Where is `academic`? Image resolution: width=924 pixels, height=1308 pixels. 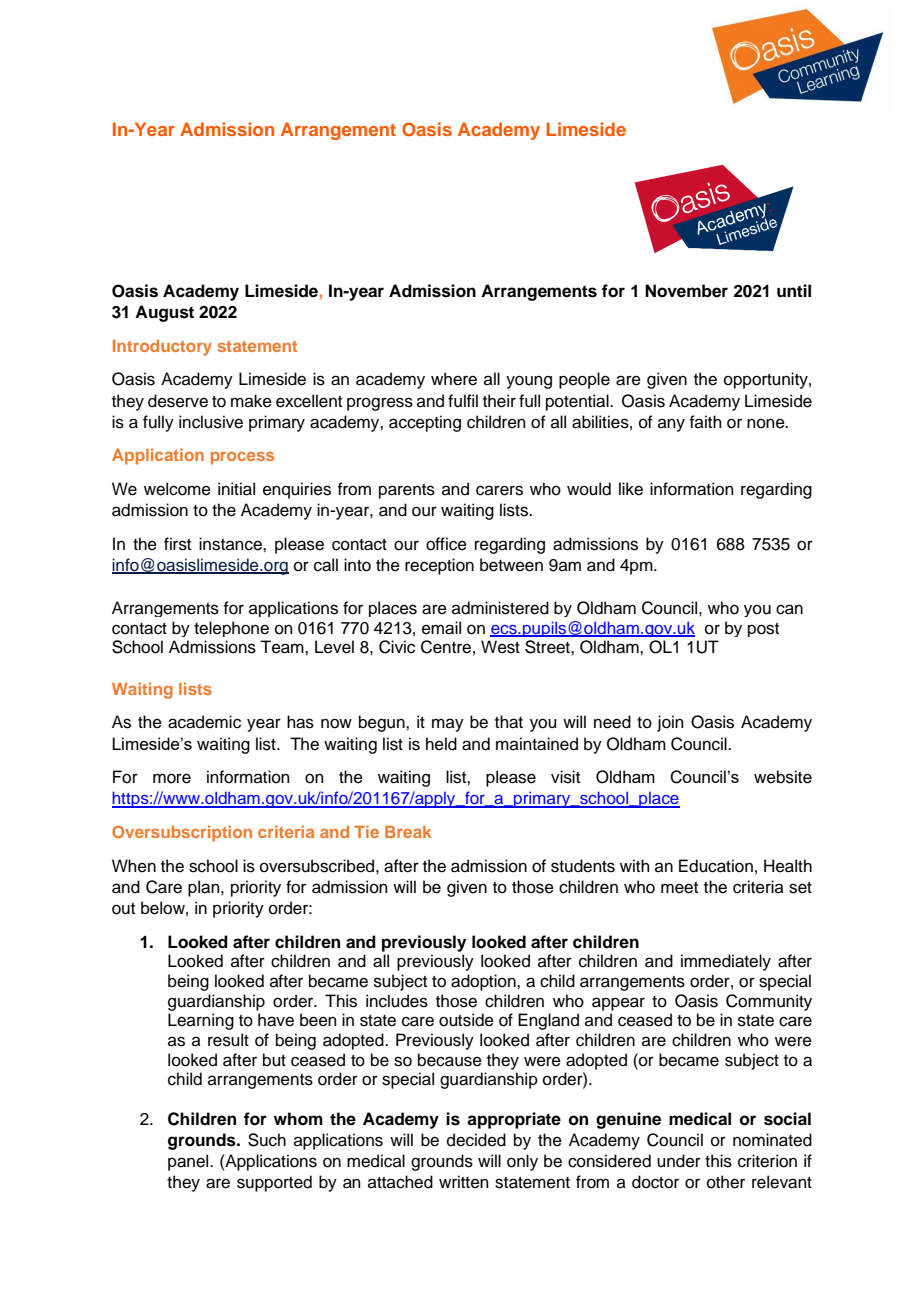 academic is located at coordinates (204, 722).
